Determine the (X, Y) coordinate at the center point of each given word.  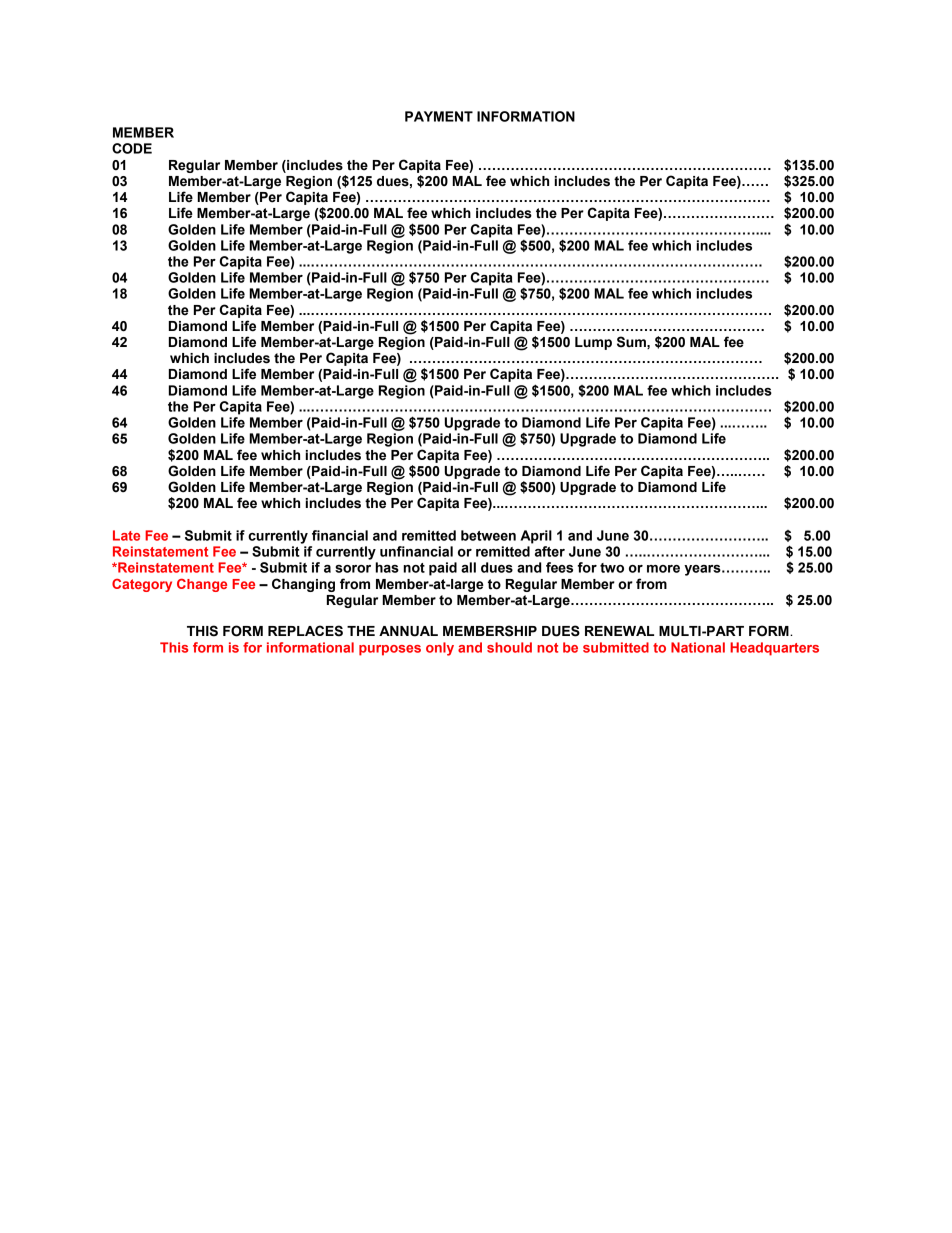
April (536, 537)
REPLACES (305, 631)
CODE (132, 148)
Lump (593, 343)
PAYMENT (439, 116)
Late (126, 535)
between (488, 535)
